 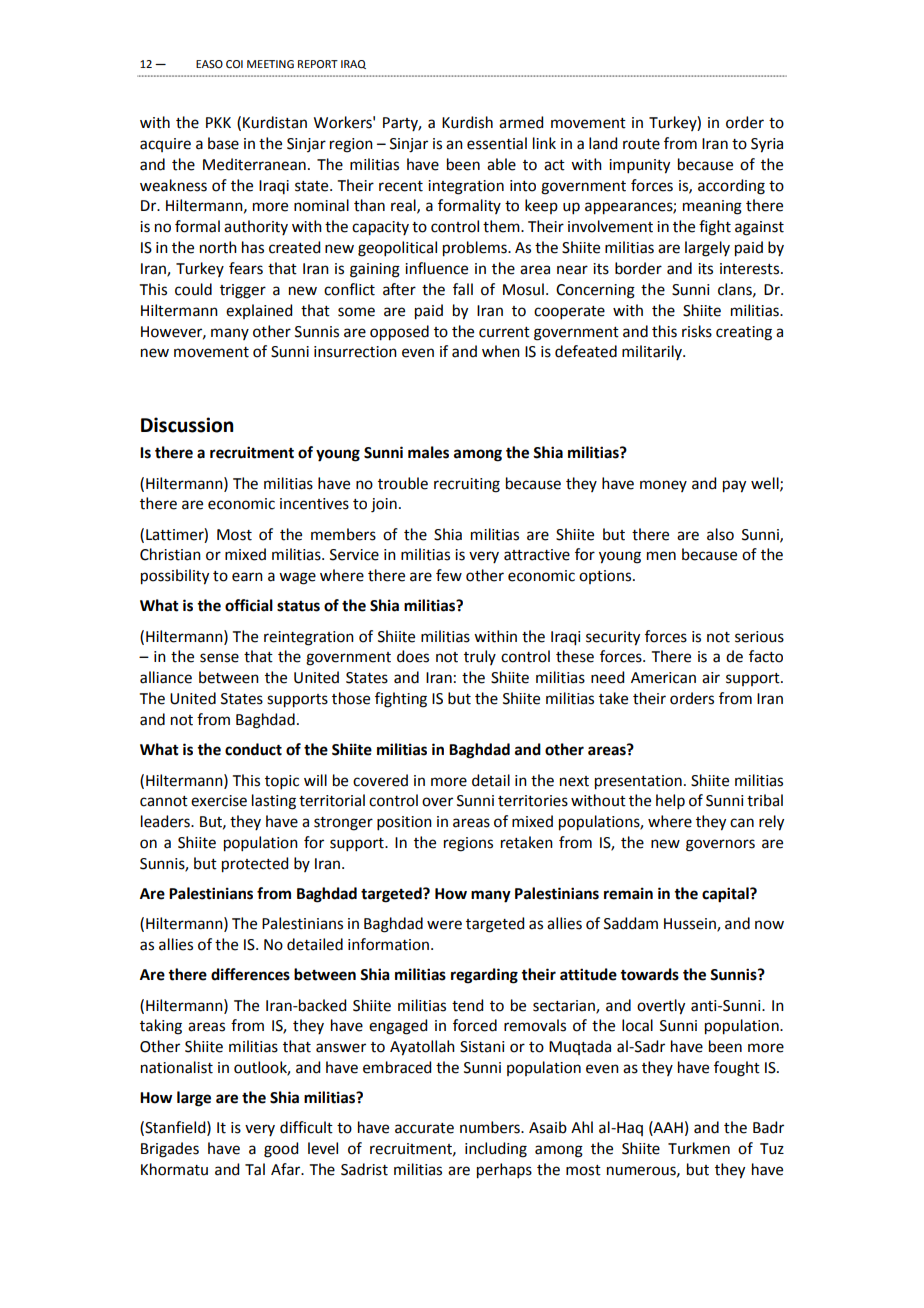 What do you see at coordinates (219, 801) in the screenshot?
I see `exercise` at bounding box center [219, 801].
